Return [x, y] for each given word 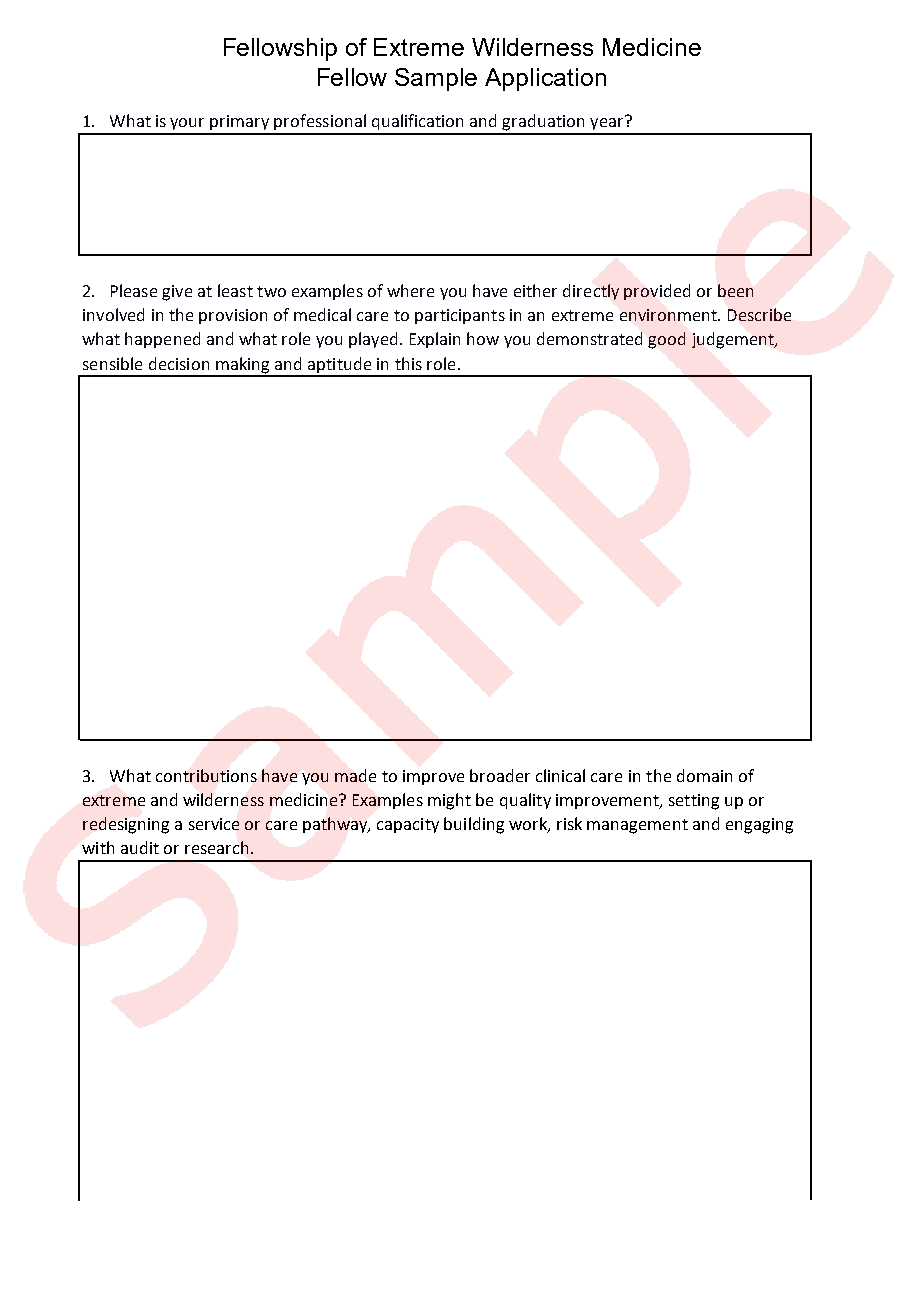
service [214, 824]
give [177, 293]
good [666, 340]
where [410, 290]
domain [704, 775]
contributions [206, 775]
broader [500, 775]
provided [657, 292]
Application [545, 79]
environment [669, 315]
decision [179, 363]
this [408, 363]
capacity [408, 825]
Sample [436, 79]
